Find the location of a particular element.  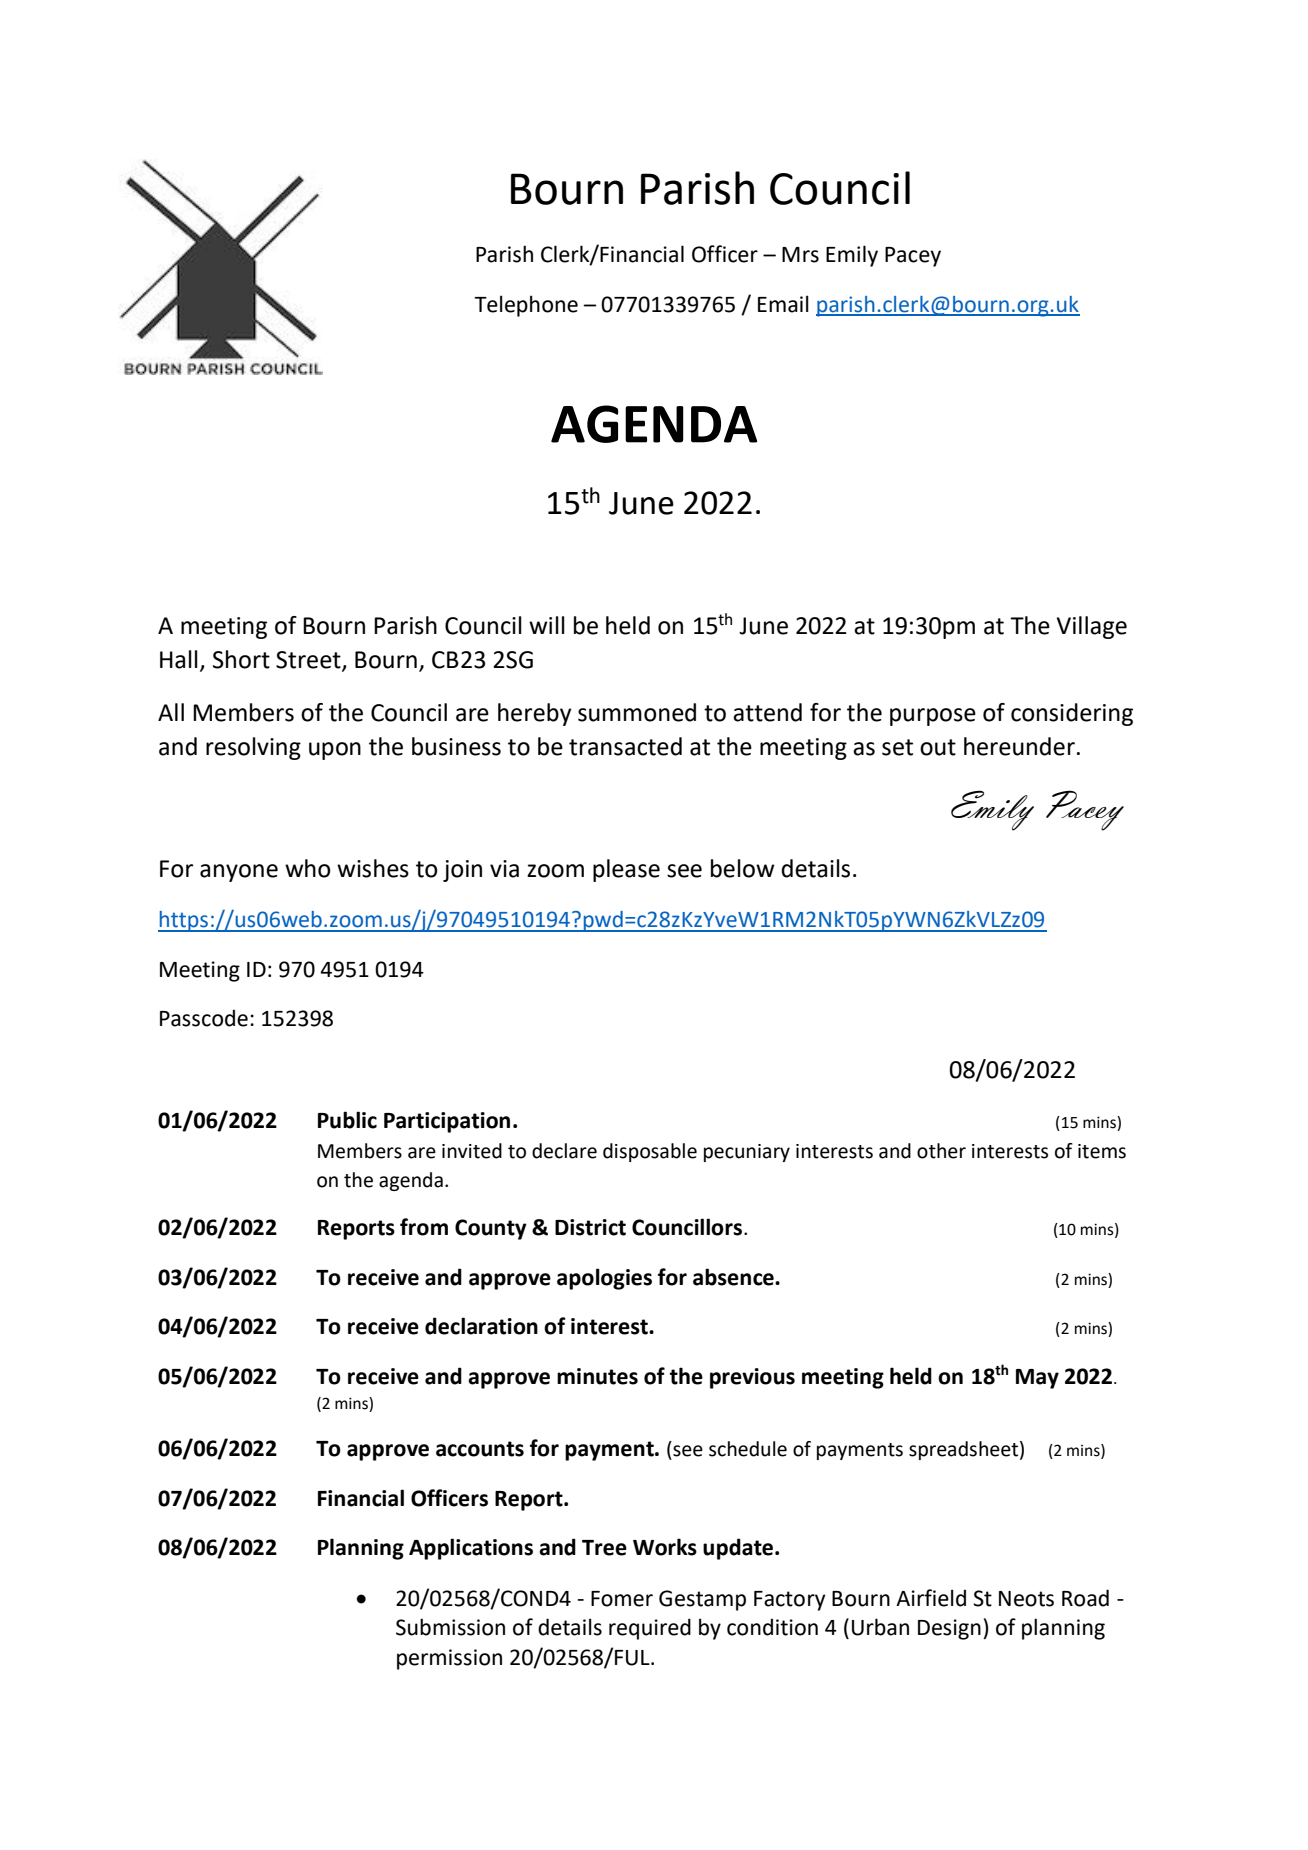

Short is located at coordinates (241, 659).
